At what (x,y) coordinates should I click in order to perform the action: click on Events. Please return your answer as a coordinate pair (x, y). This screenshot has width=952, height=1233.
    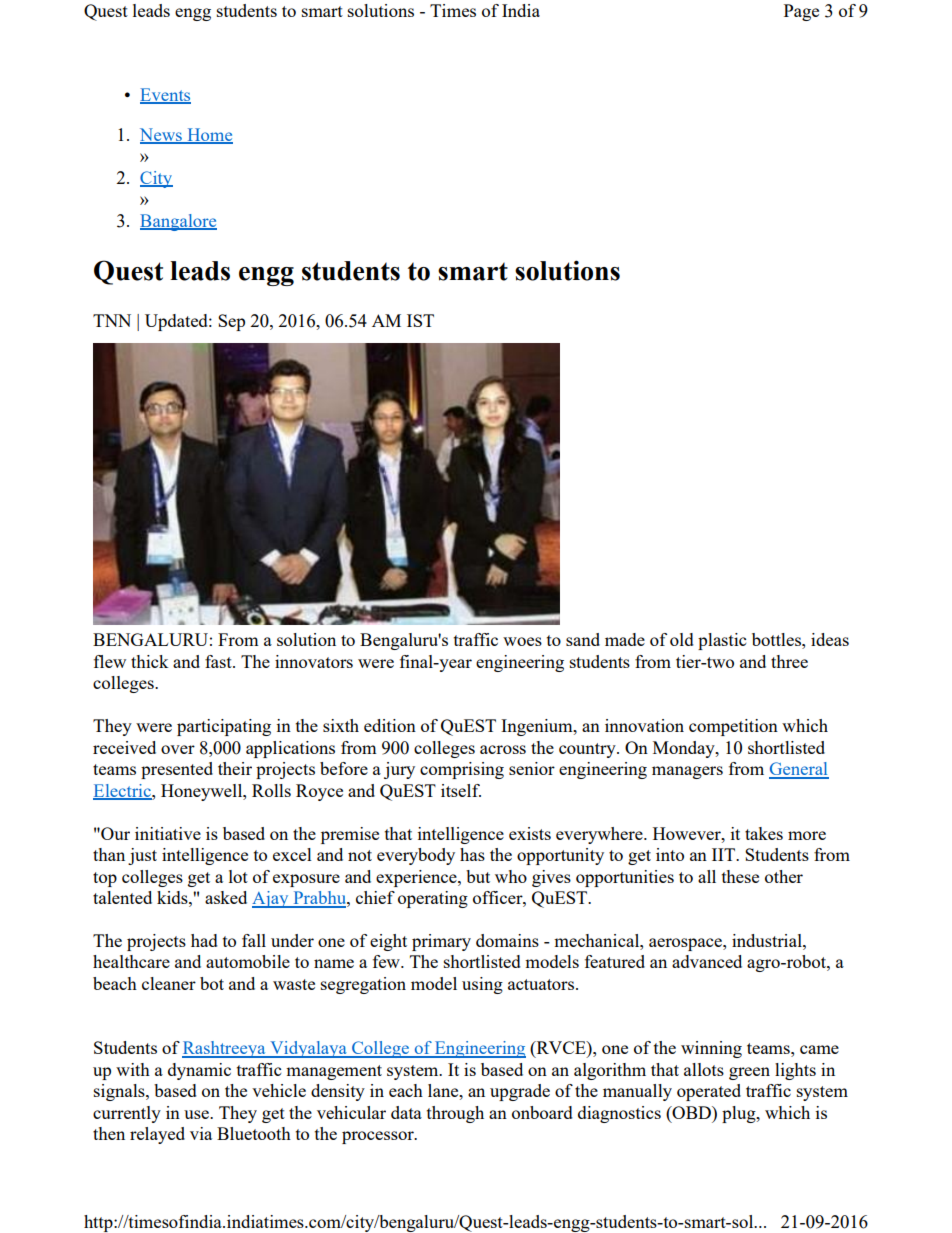
    Looking at the image, I should click on (165, 95).
